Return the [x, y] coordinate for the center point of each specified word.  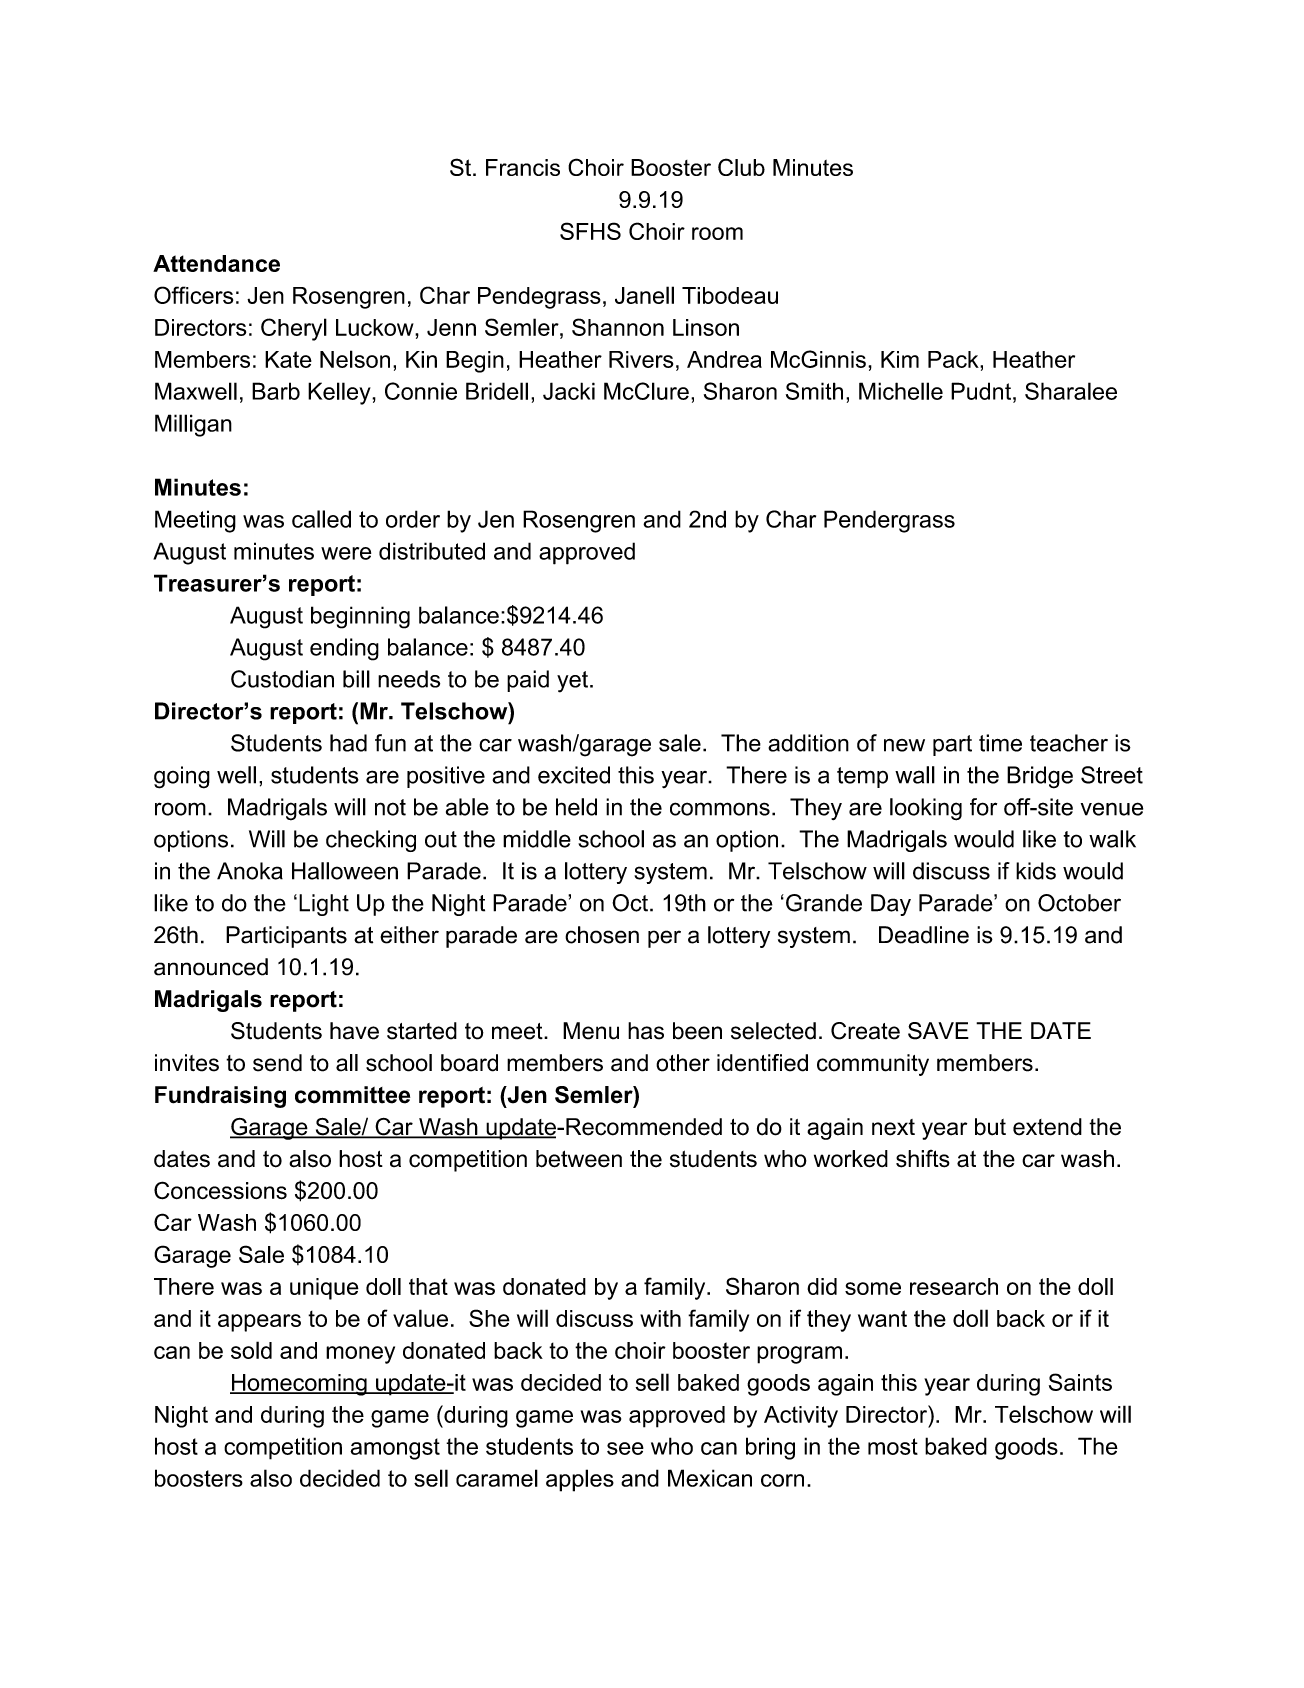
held [576, 807]
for [983, 807]
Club [741, 167]
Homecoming [299, 1385]
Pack [954, 359]
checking [371, 841]
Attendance [216, 263]
